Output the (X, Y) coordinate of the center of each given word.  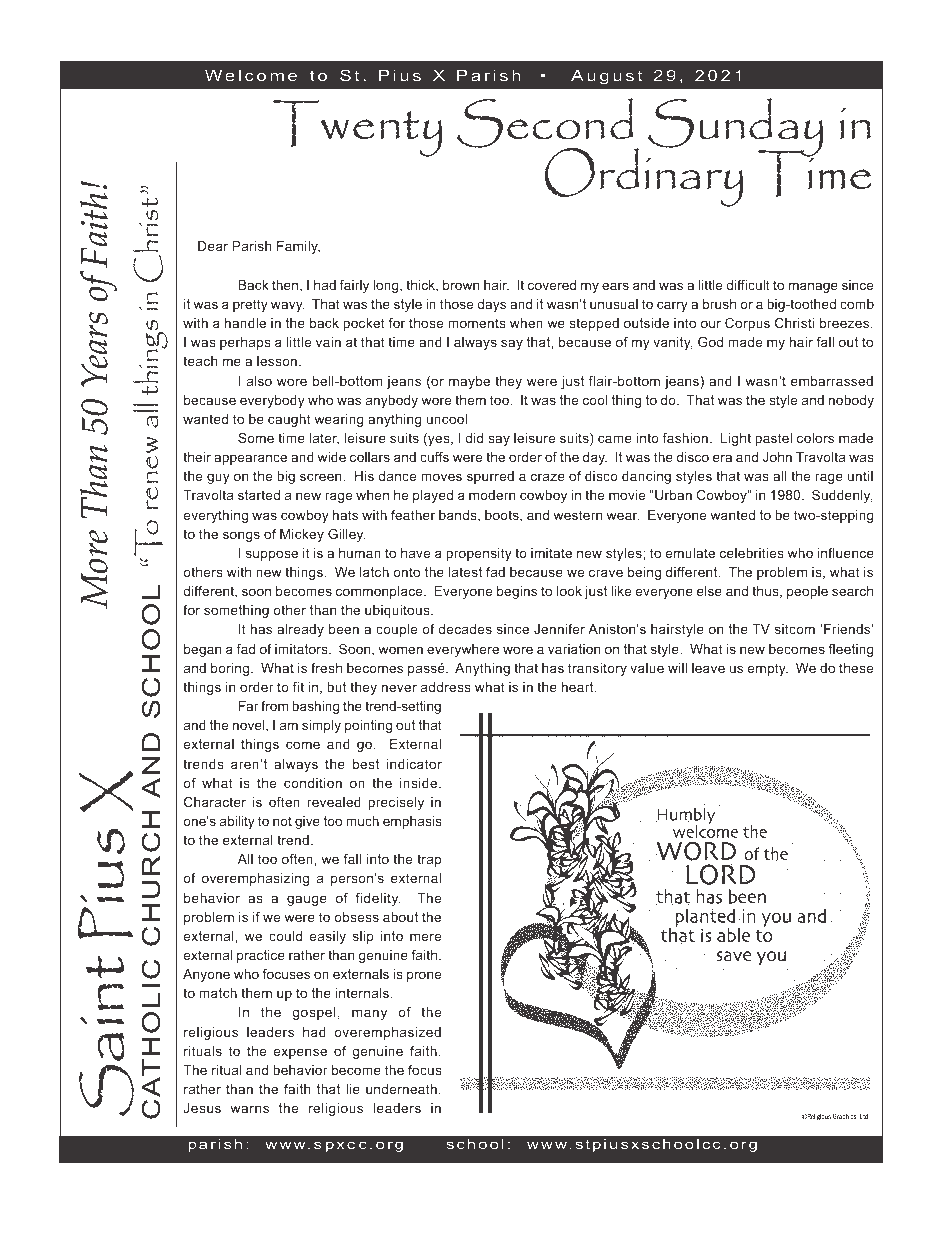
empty (767, 669)
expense (300, 1053)
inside (420, 783)
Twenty (357, 128)
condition (313, 783)
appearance (250, 459)
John (777, 457)
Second (546, 124)
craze (548, 477)
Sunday (736, 128)
